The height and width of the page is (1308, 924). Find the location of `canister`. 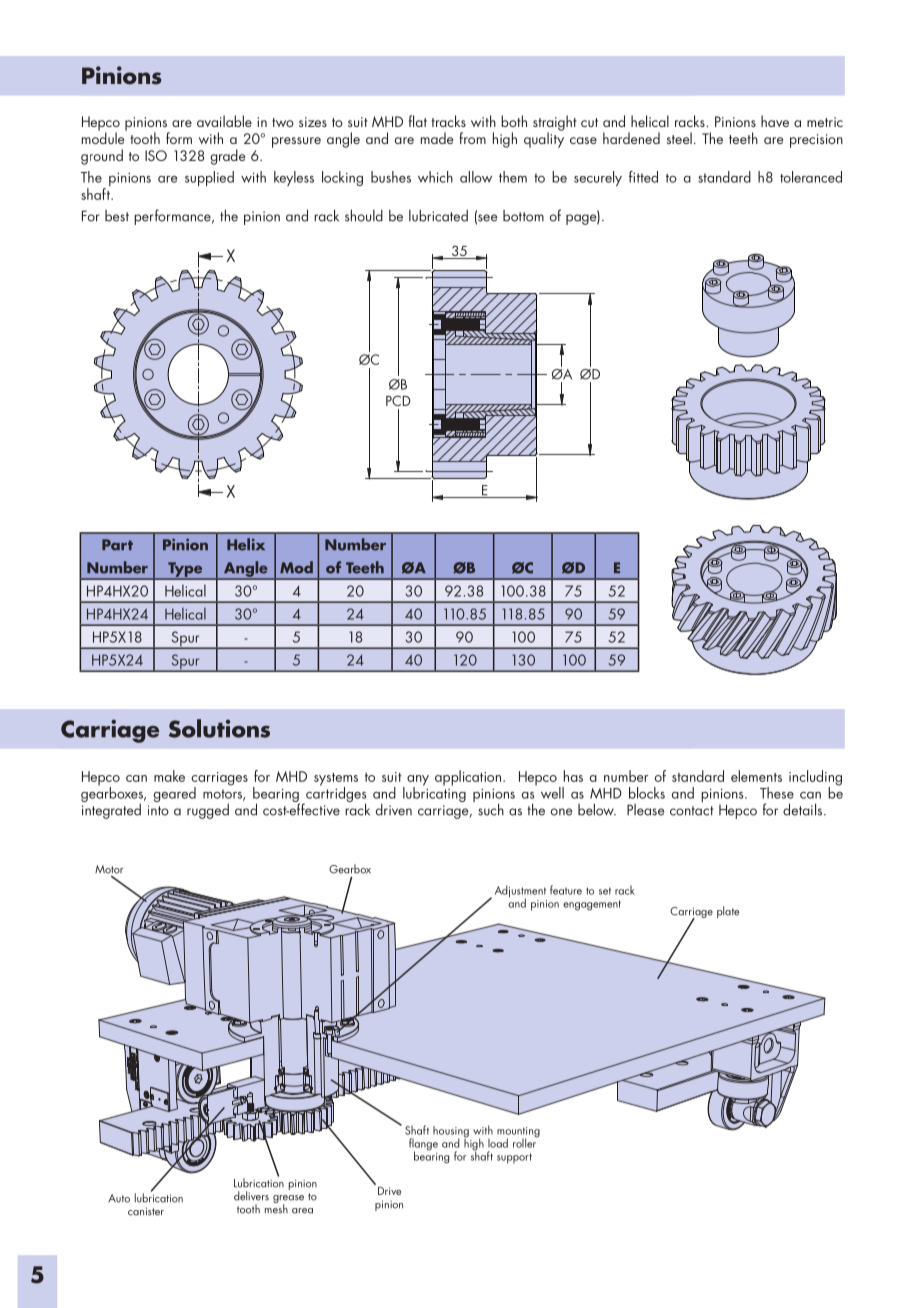

canister is located at coordinates (146, 1211).
